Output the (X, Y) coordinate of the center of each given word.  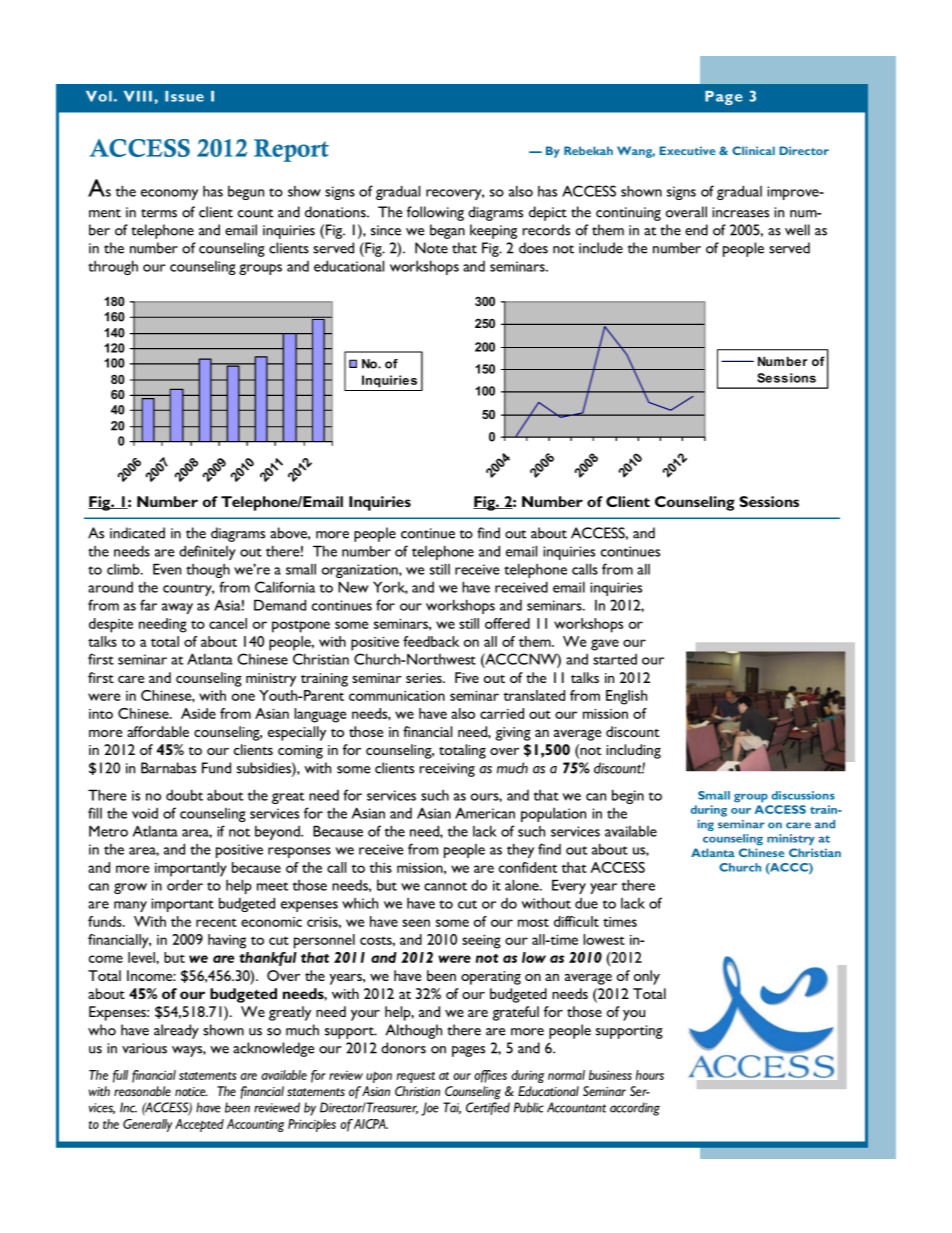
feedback (431, 641)
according (635, 1109)
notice (191, 1091)
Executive (687, 150)
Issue (184, 96)
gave (605, 645)
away (177, 608)
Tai (452, 1108)
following (435, 213)
